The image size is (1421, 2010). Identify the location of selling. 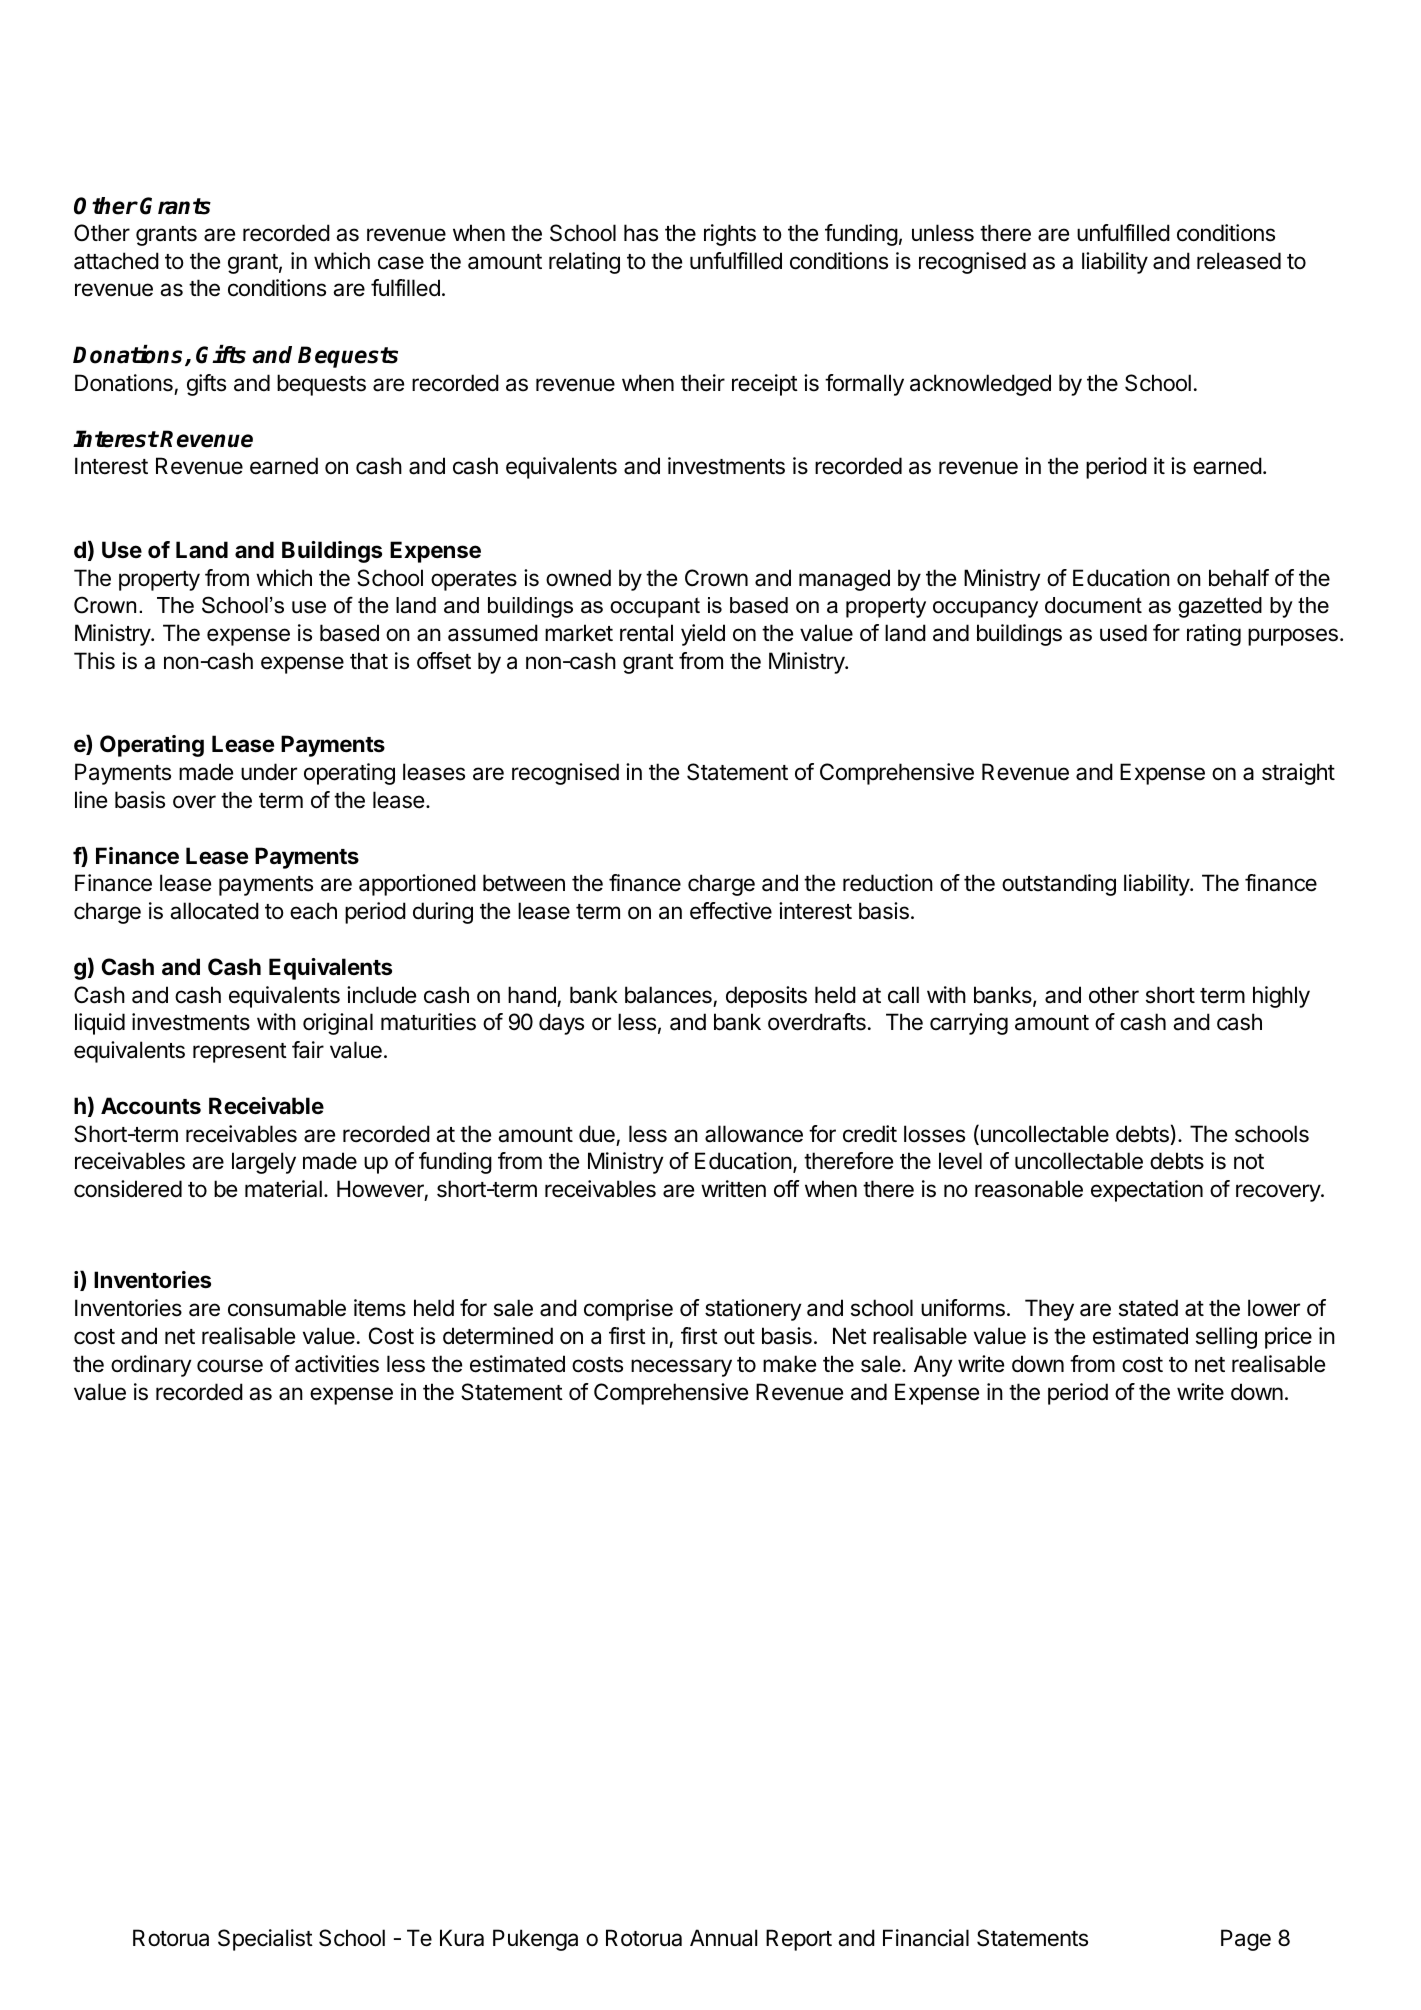
(1226, 1338).
